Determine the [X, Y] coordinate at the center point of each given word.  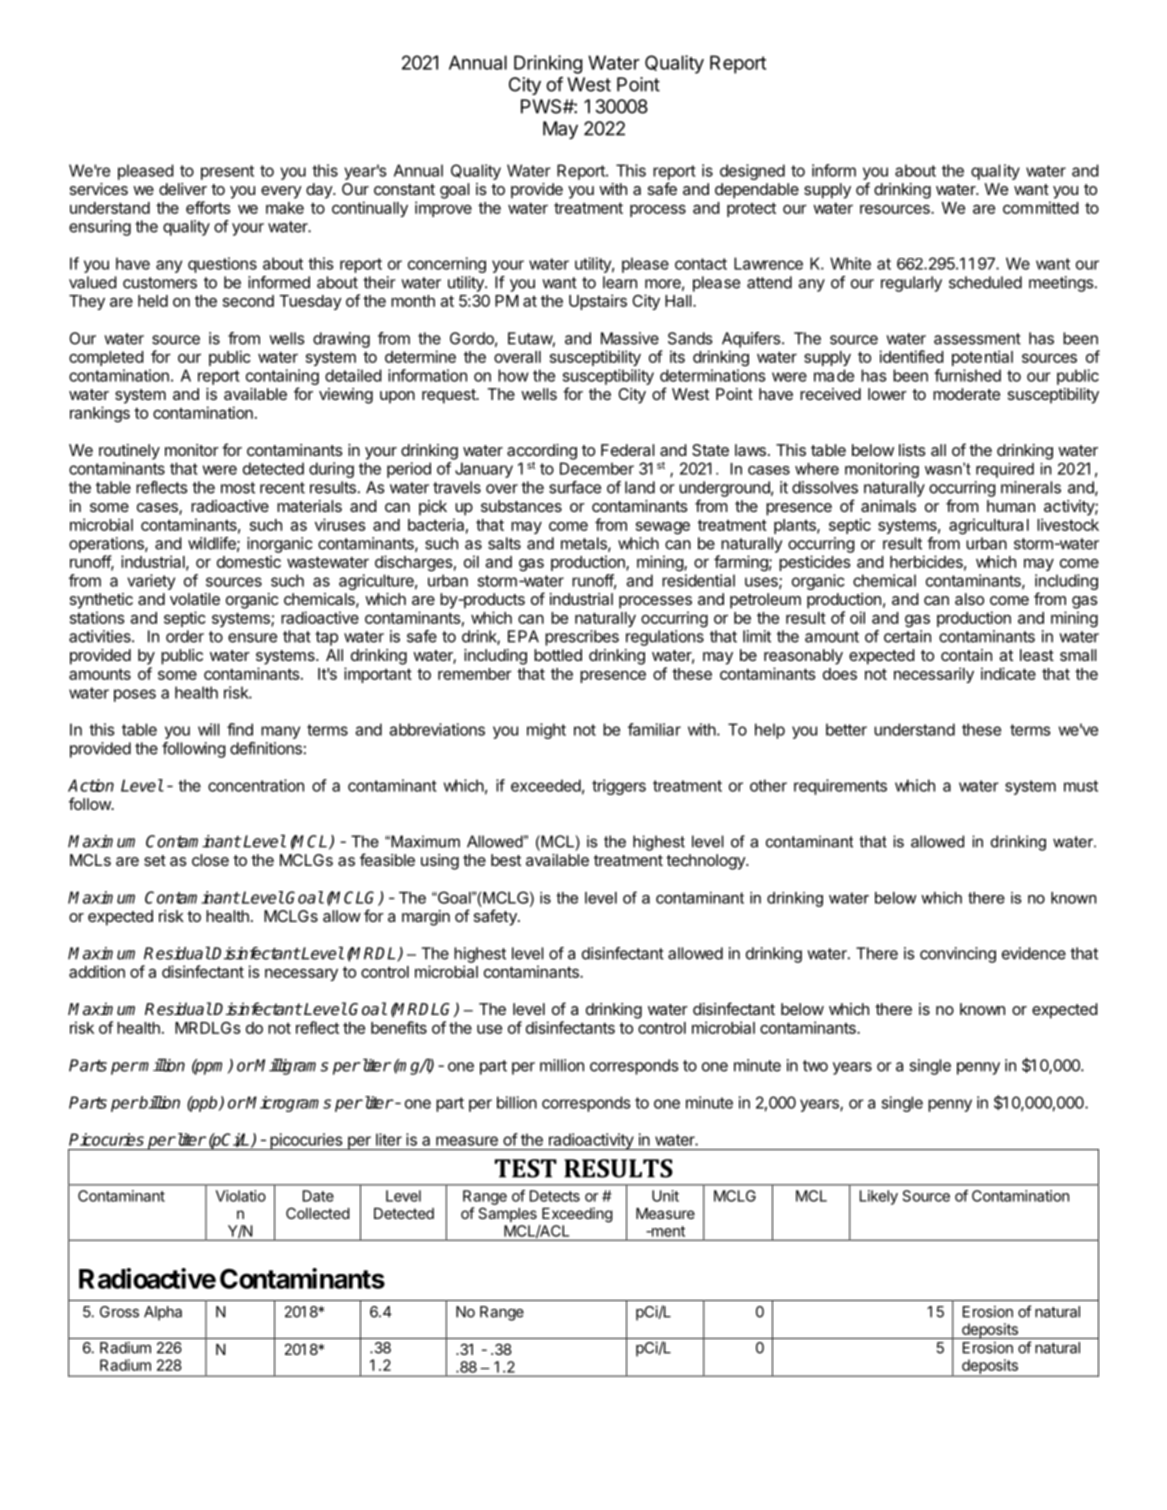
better [846, 729]
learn [620, 282]
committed [1041, 207]
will [208, 729]
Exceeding [577, 1215]
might [546, 731]
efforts [208, 207]
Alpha [163, 1313]
